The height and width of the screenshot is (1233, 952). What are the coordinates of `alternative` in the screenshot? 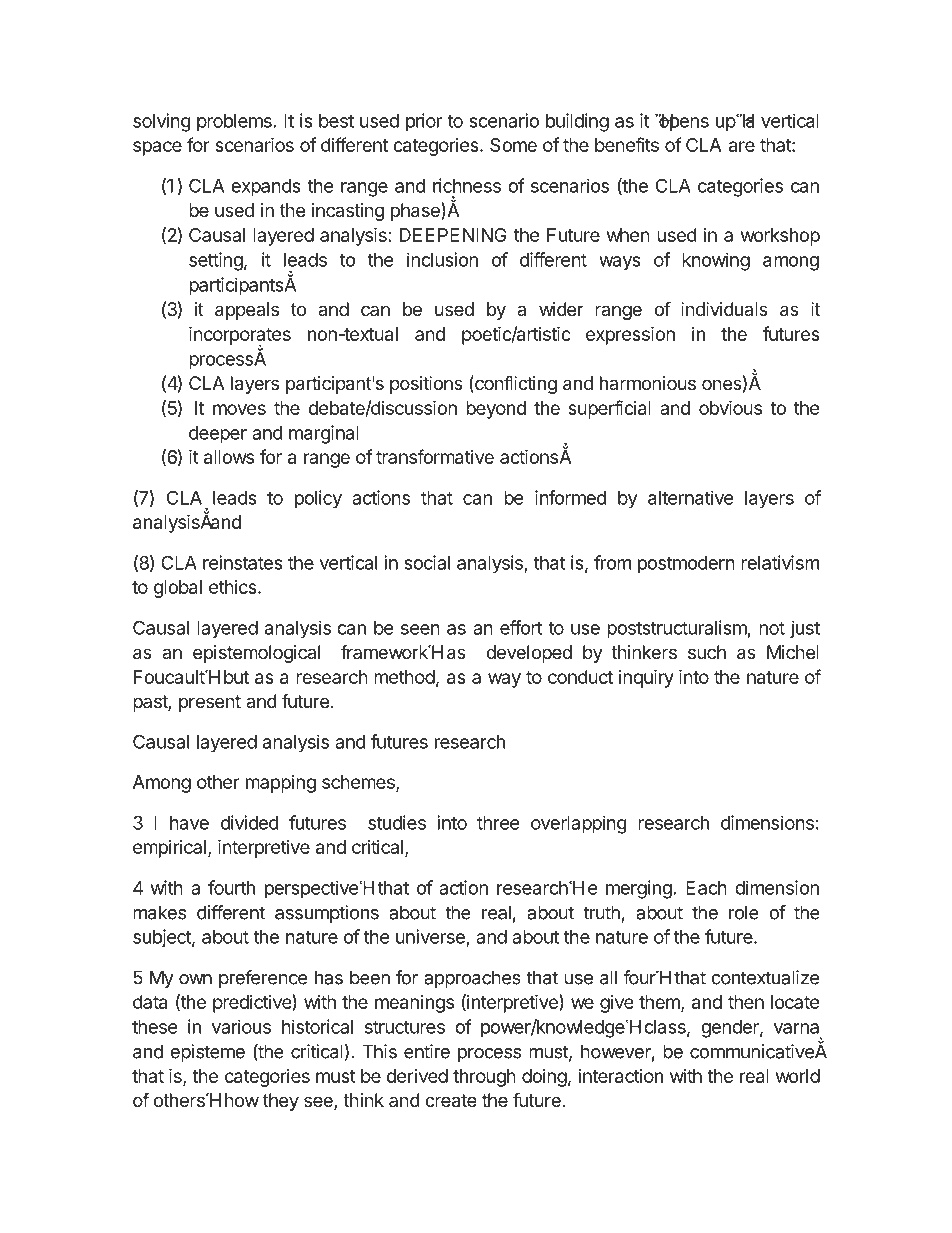 It's located at (690, 497).
